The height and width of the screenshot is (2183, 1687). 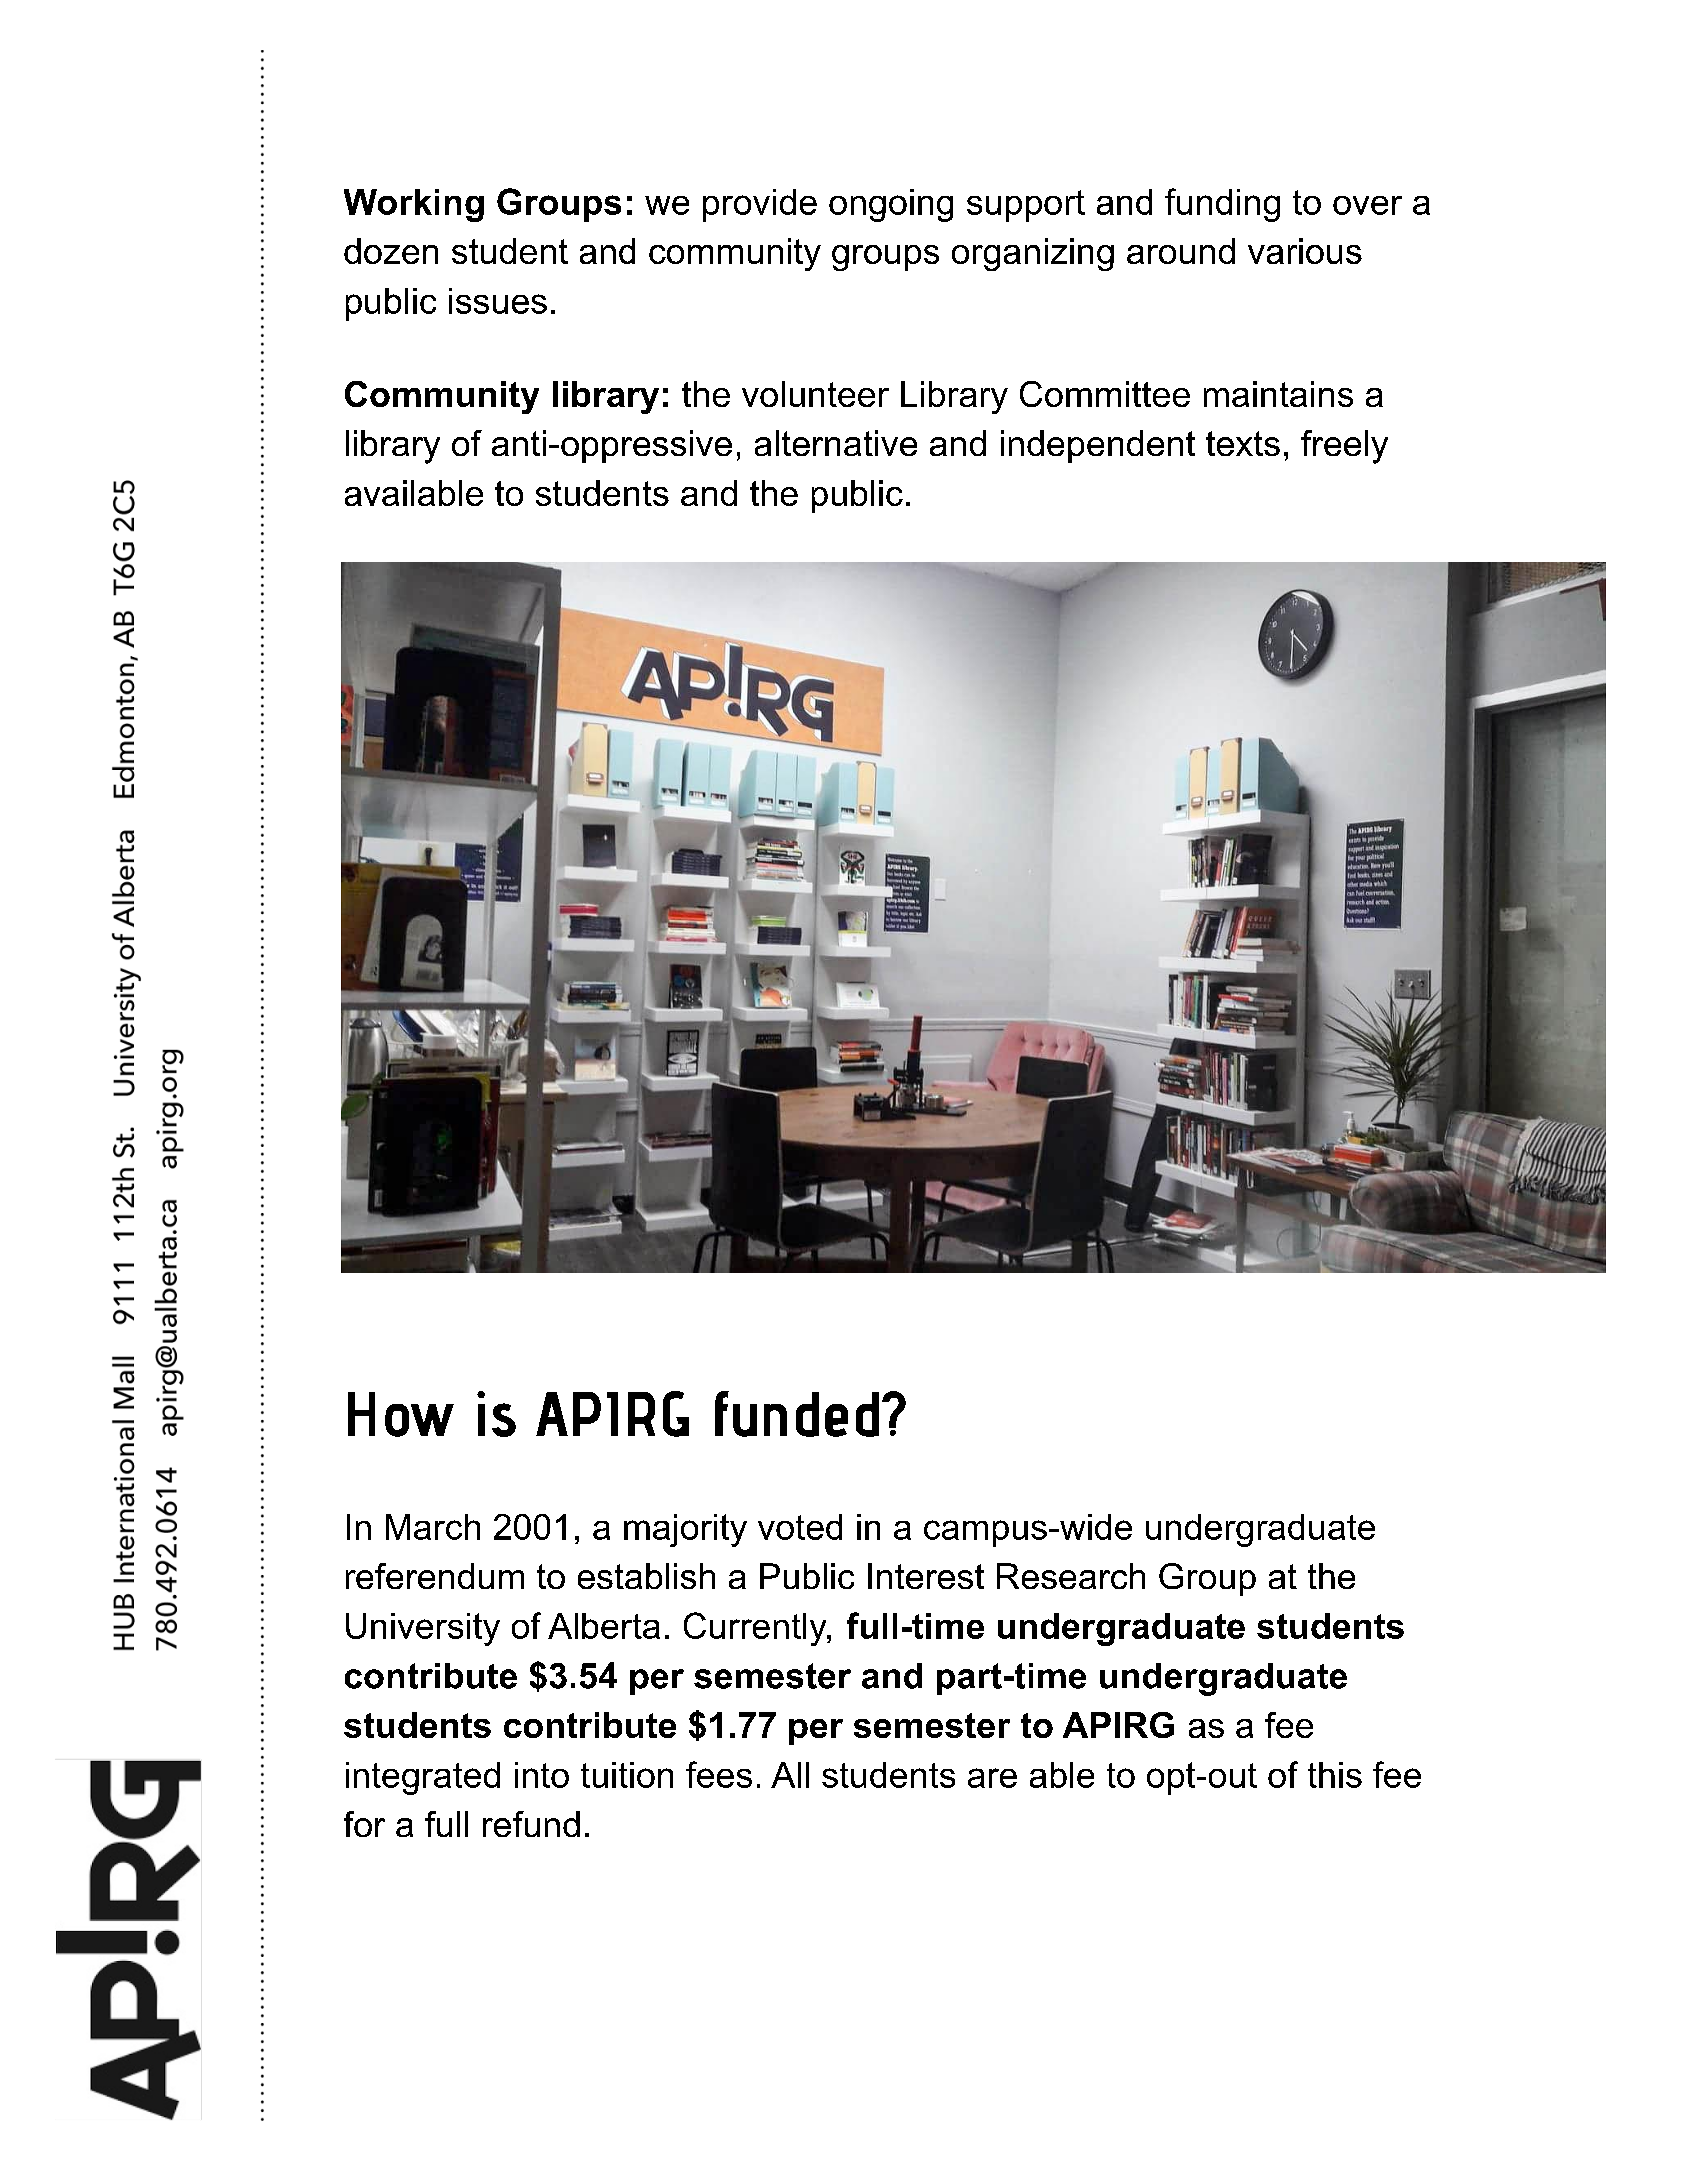 I want to click on independent, so click(x=1098, y=446).
